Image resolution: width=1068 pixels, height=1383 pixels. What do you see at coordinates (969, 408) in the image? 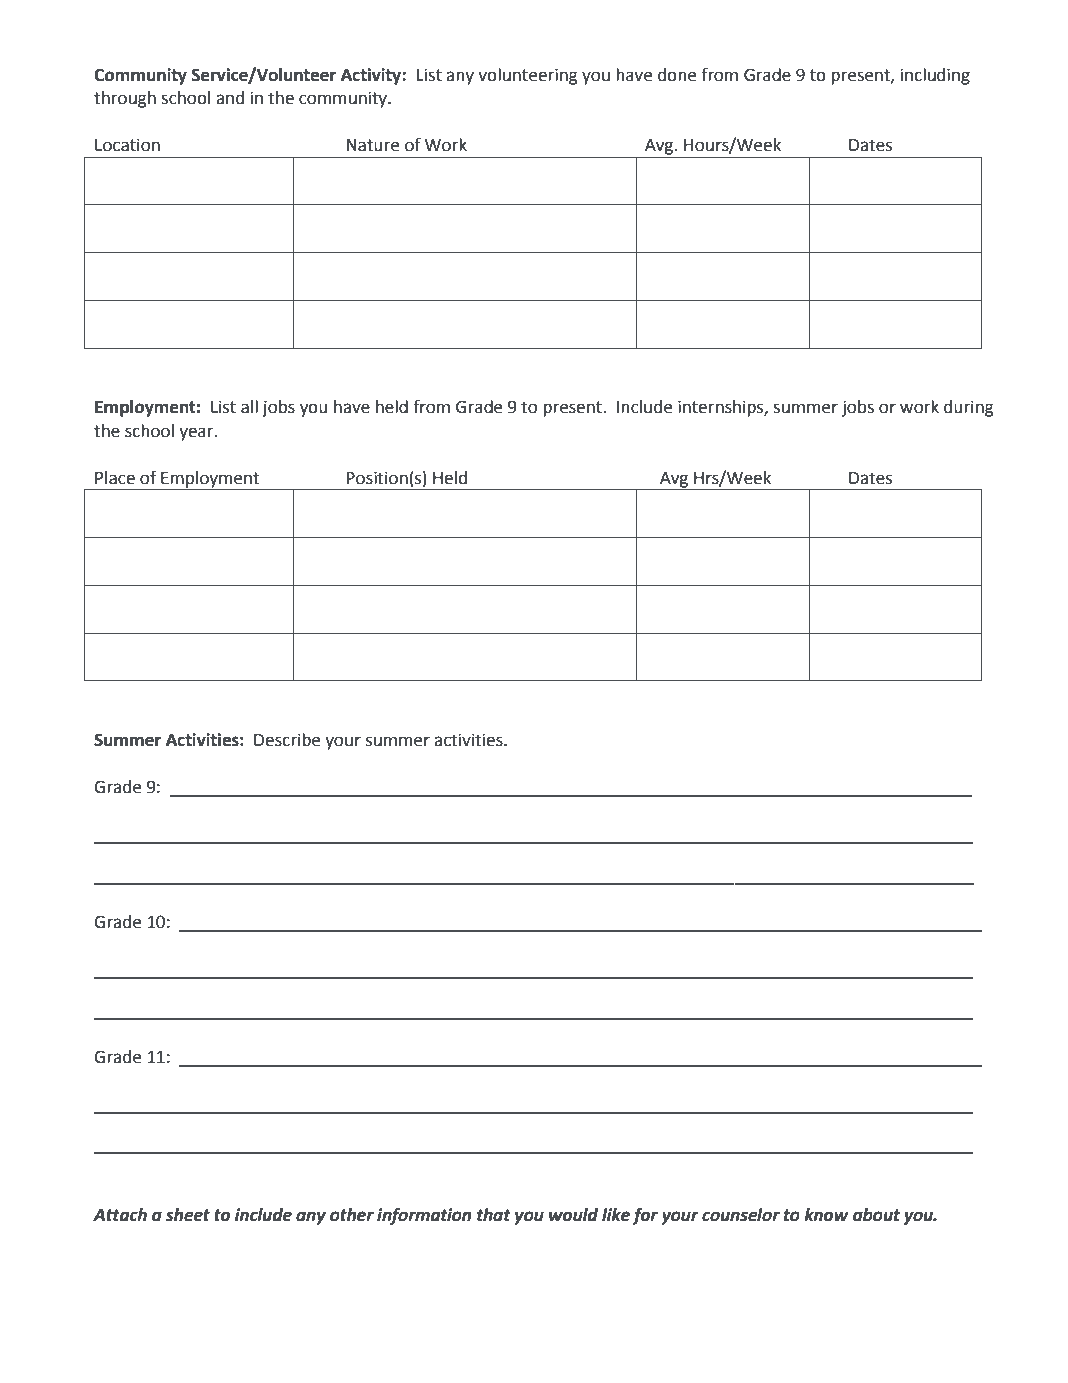
I see `during` at bounding box center [969, 408].
